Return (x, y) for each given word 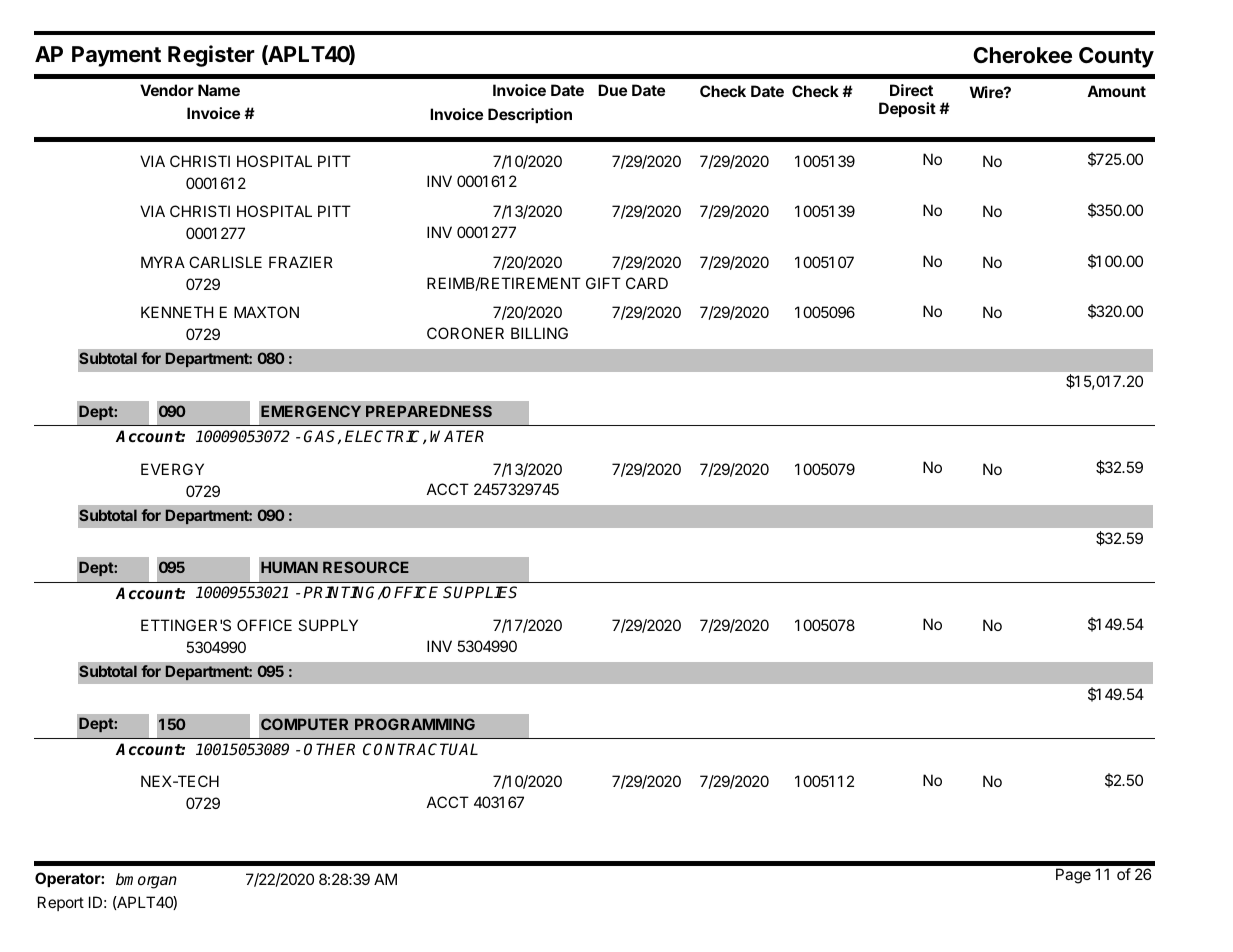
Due (612, 90)
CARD (647, 283)
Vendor (167, 90)
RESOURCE (366, 567)
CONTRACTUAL (420, 749)
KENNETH (177, 312)
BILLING (539, 333)
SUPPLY (328, 625)
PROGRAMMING (415, 724)
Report (61, 903)
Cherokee (1022, 55)
